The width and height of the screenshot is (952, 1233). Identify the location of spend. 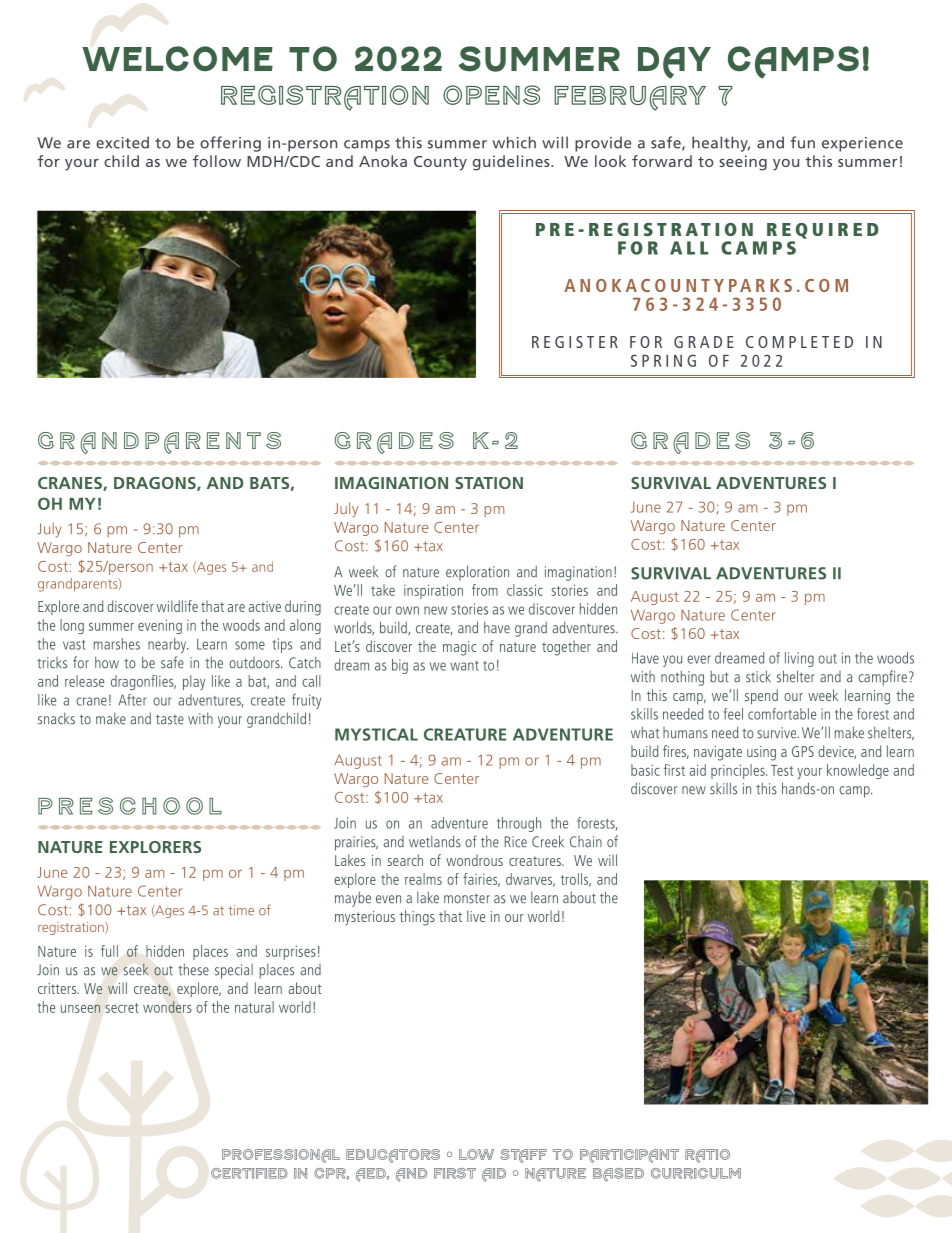
(761, 697).
